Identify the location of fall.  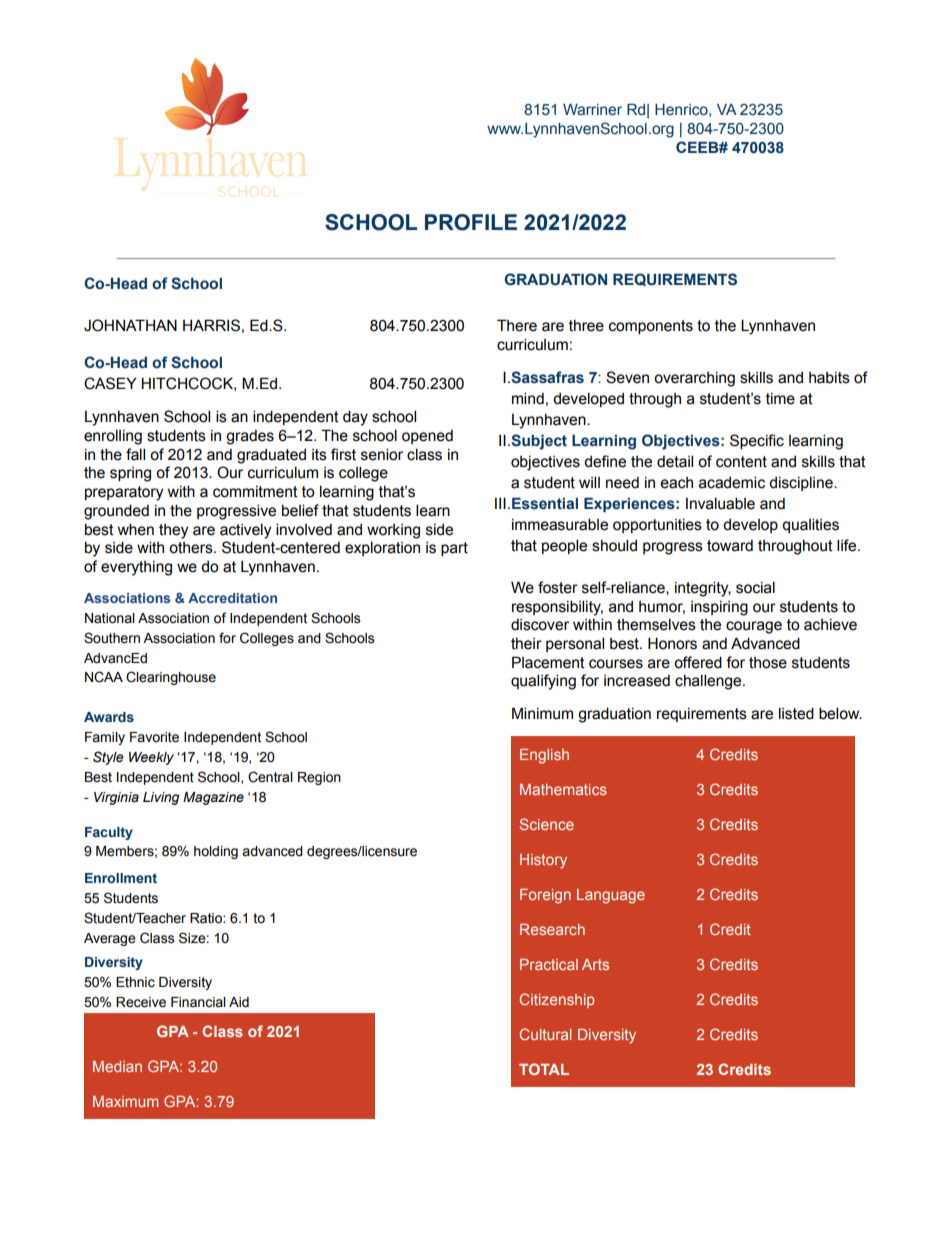
(135, 454).
